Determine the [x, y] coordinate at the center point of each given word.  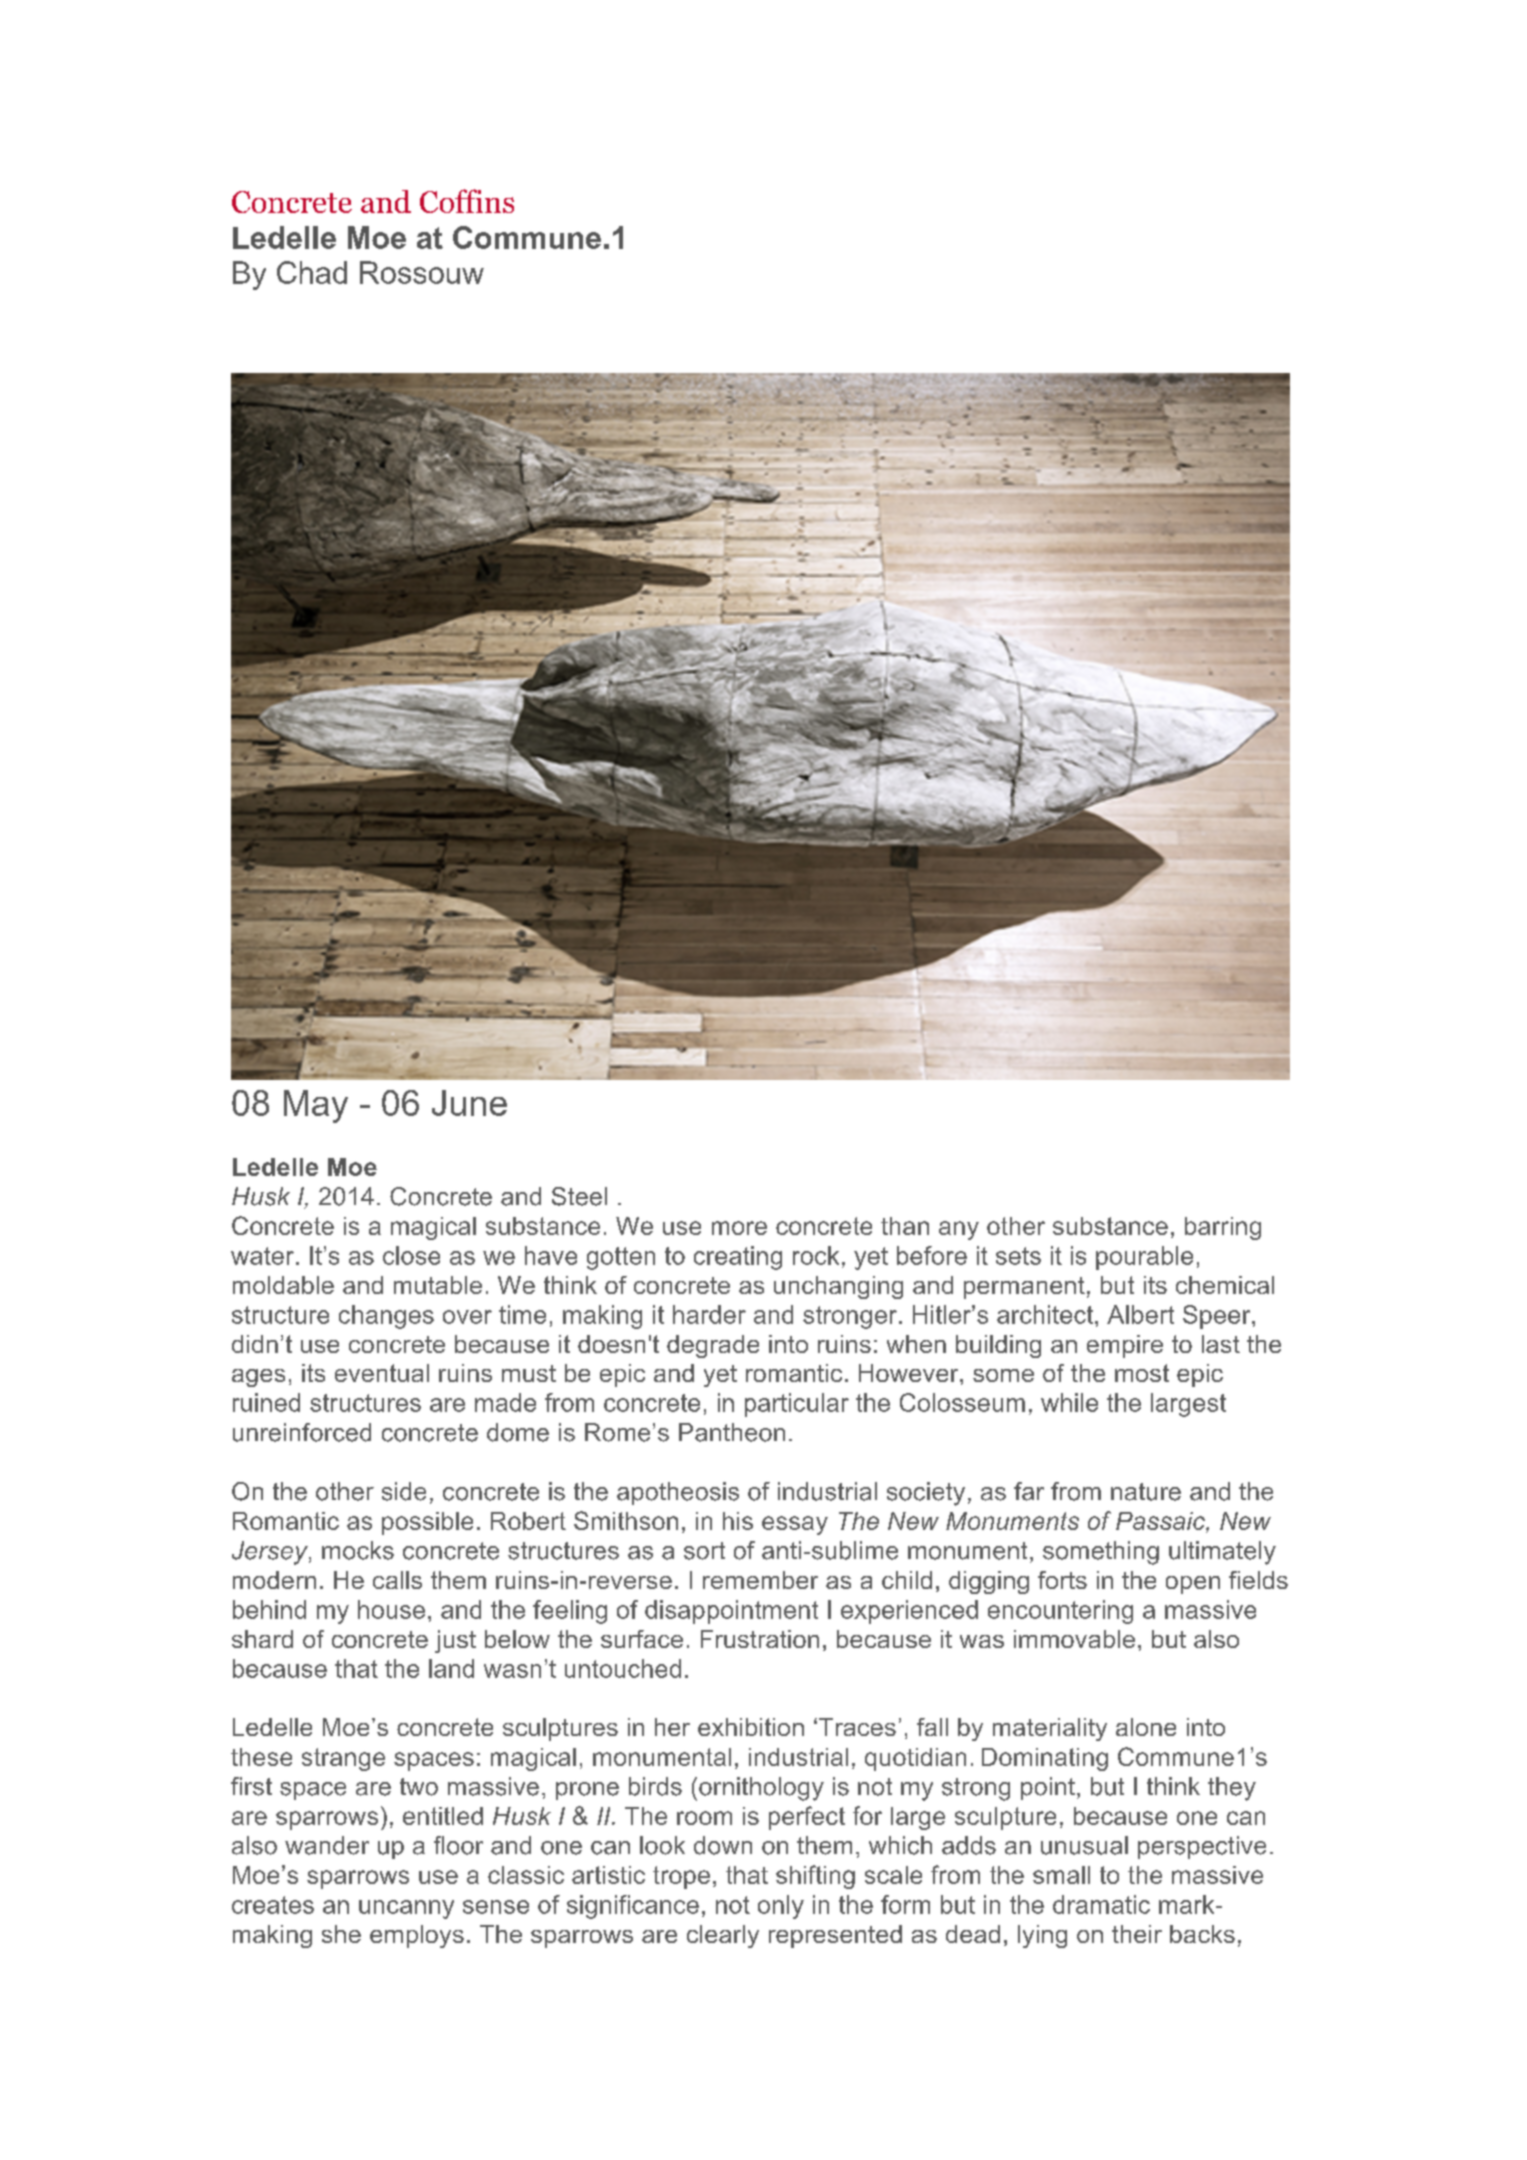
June [469, 1103]
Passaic [1161, 1522]
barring [1223, 1228]
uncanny [406, 1909]
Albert [1140, 1314]
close [411, 1255]
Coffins [467, 201]
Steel [579, 1196]
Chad [312, 272]
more [739, 1228]
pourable [1144, 1258]
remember [760, 1580]
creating [738, 1258]
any [959, 1230]
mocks [358, 1550]
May [316, 1106]
